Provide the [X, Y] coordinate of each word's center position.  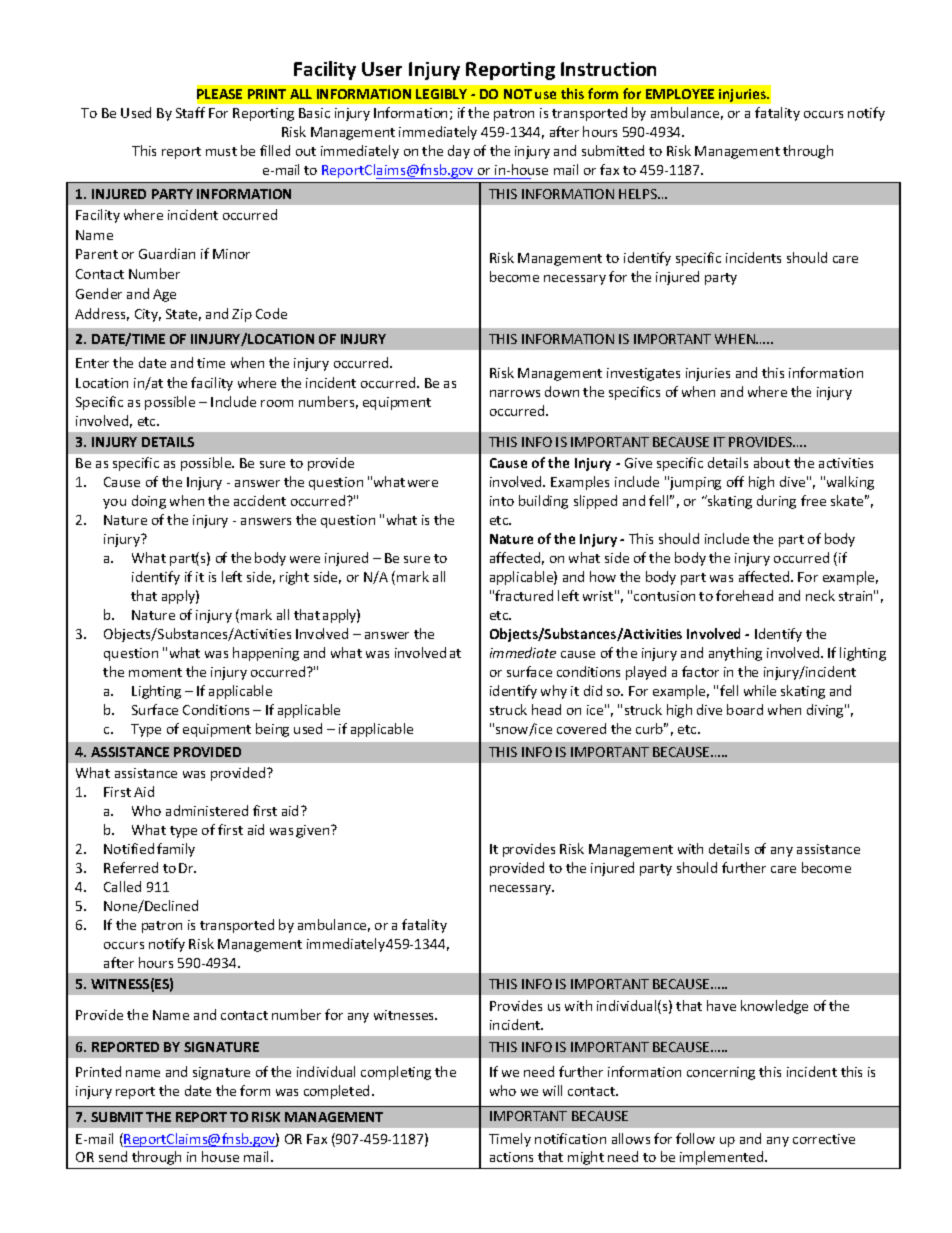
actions [511, 1157]
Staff [190, 112]
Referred [131, 867]
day [459, 152]
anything [735, 654]
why [554, 692]
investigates [643, 374]
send [113, 1156]
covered [581, 728]
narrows [515, 393]
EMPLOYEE [680, 94]
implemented [723, 1158]
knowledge [774, 1007]
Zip [242, 315]
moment [155, 672]
